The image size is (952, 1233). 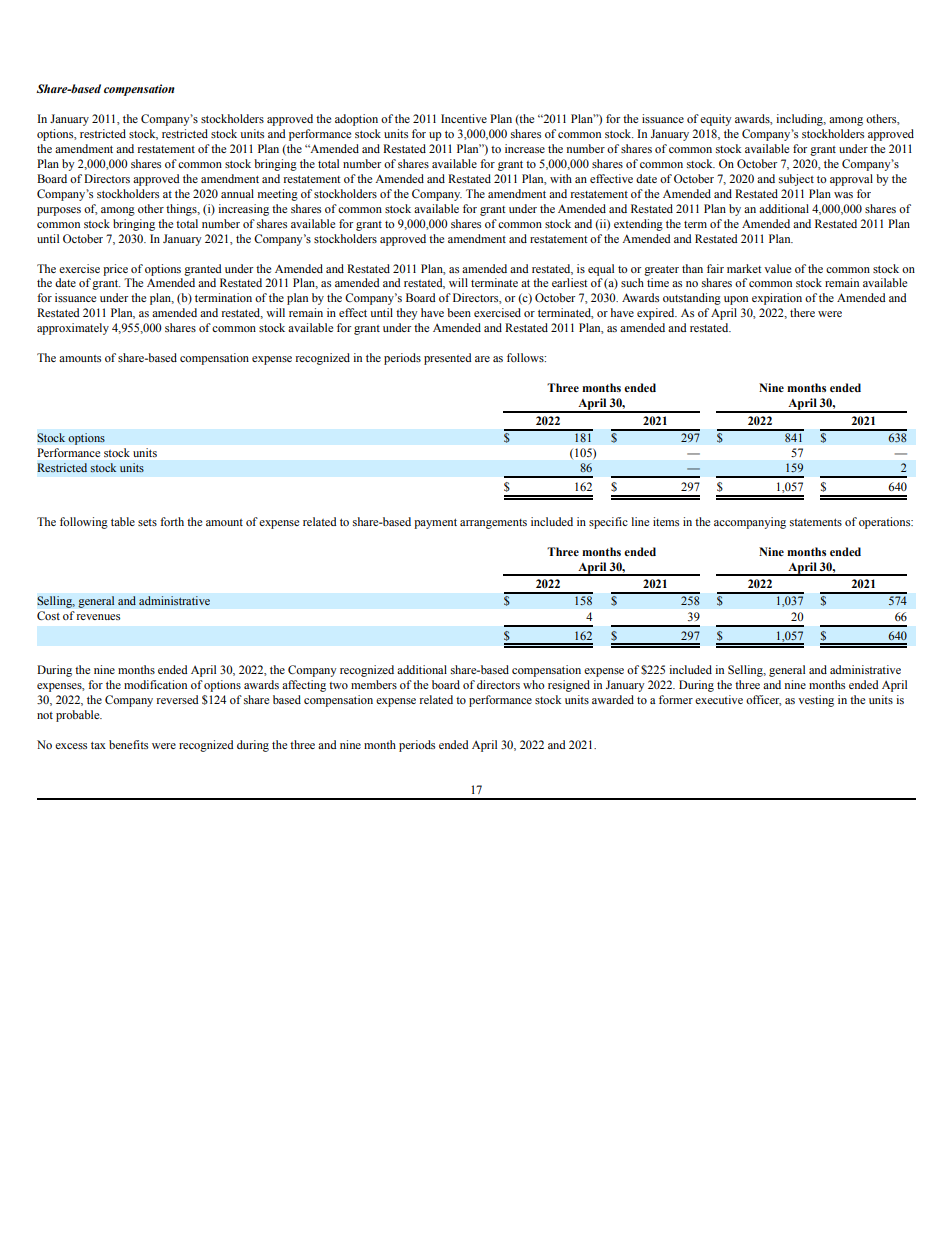 What do you see at coordinates (464, 118) in the screenshot?
I see `Incentive` at bounding box center [464, 118].
